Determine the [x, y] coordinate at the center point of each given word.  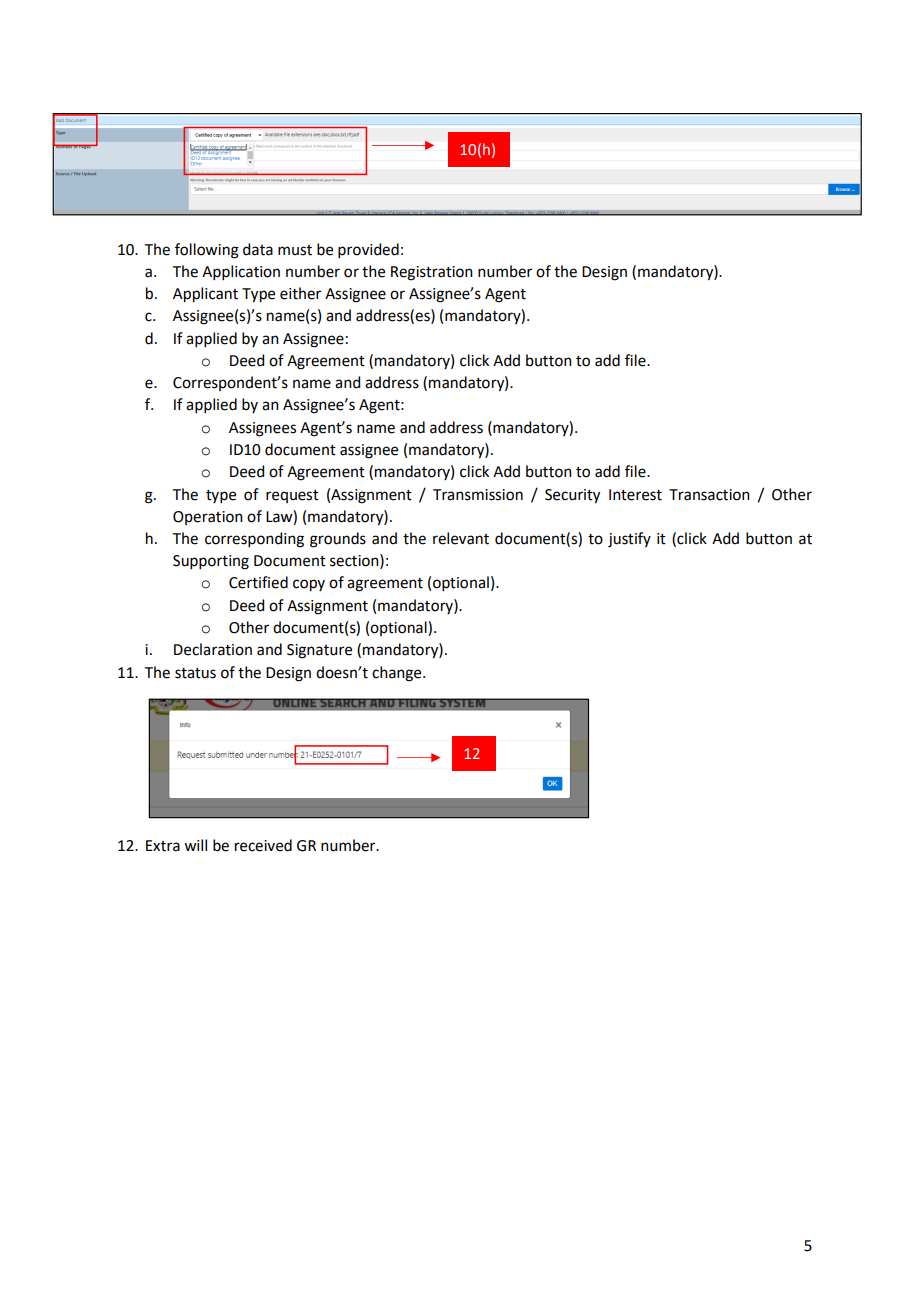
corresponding [254, 540]
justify [629, 540]
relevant [461, 538]
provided [368, 250]
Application [241, 272]
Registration [432, 273]
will [195, 845]
